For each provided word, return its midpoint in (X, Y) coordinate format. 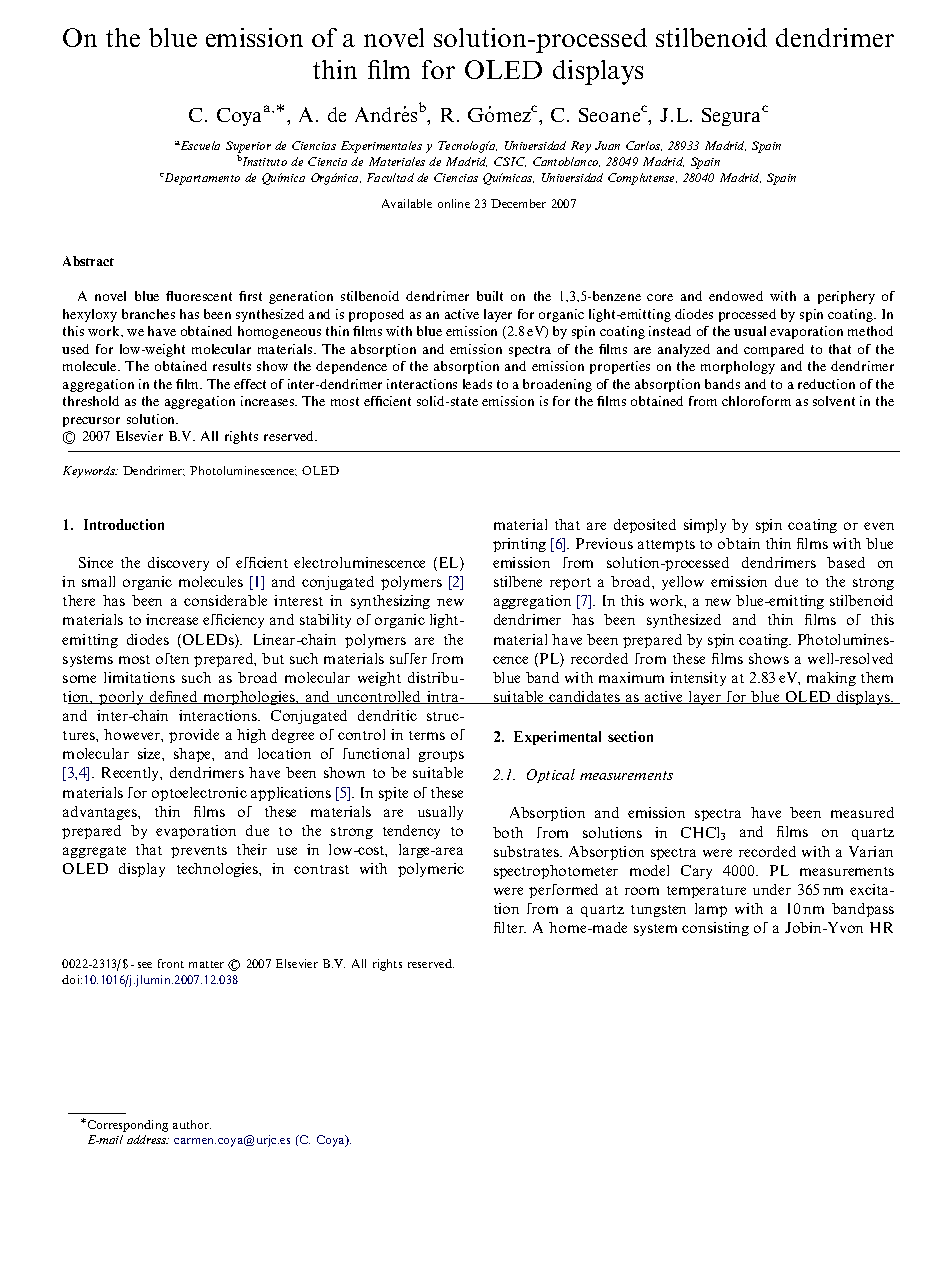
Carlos (644, 146)
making (831, 679)
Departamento (201, 179)
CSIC (510, 162)
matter (206, 964)
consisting (715, 929)
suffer (408, 658)
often (172, 658)
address (148, 1139)
